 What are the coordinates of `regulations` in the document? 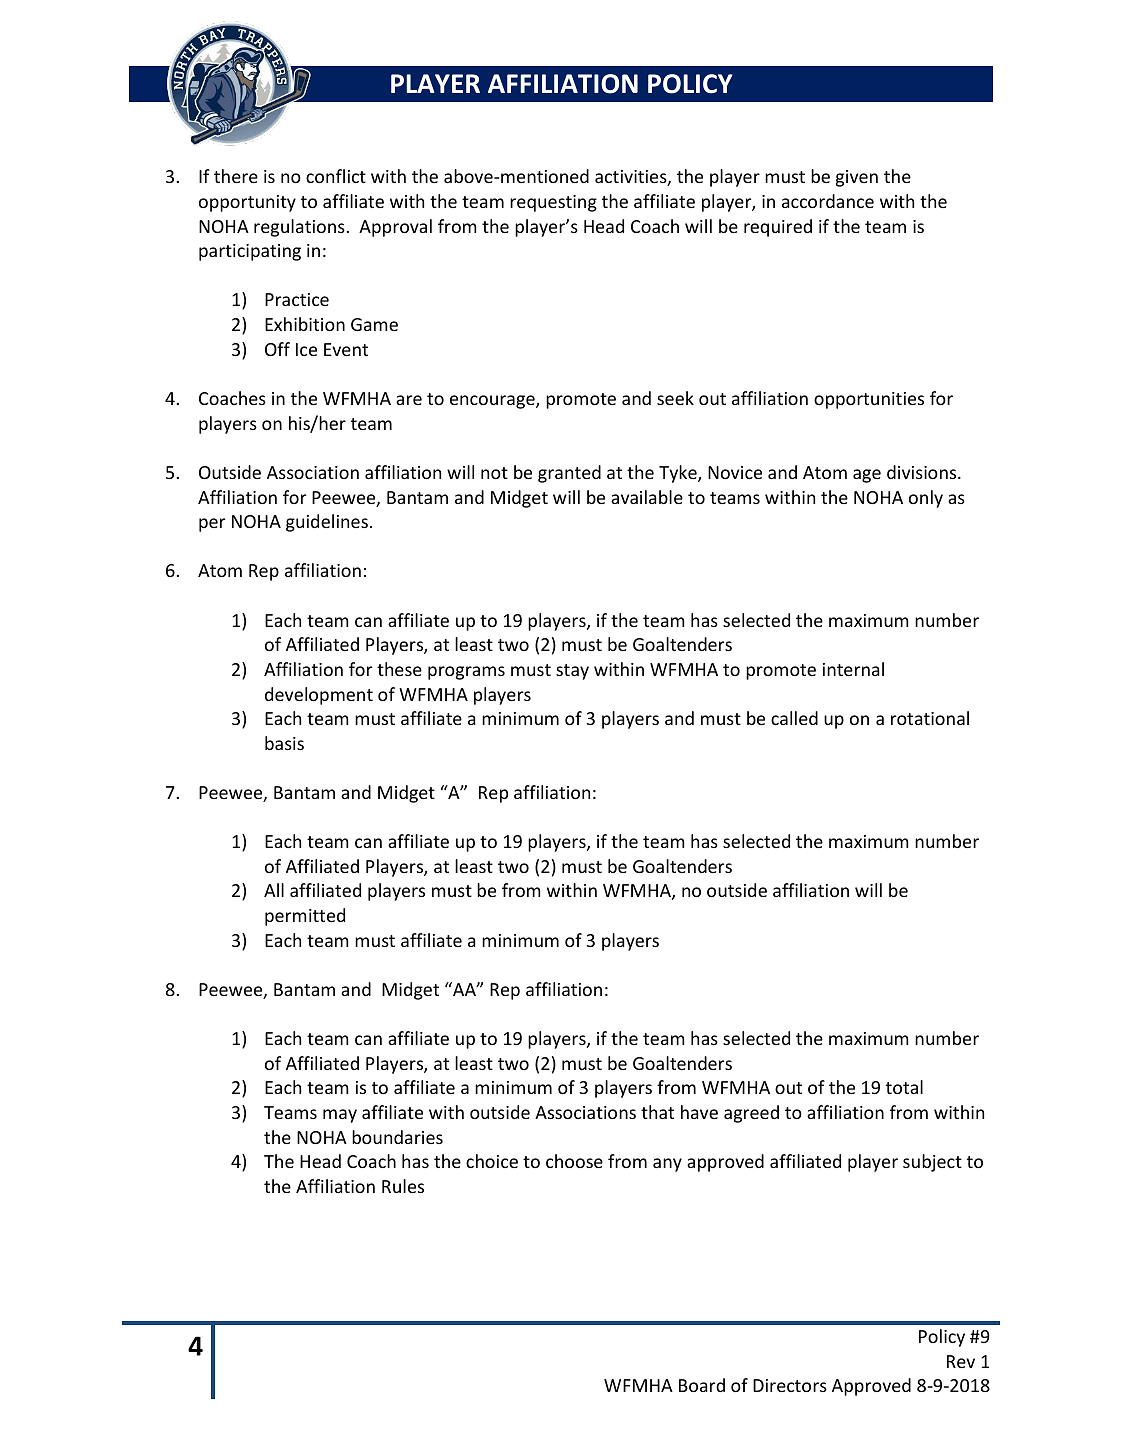 It's located at (300, 228).
